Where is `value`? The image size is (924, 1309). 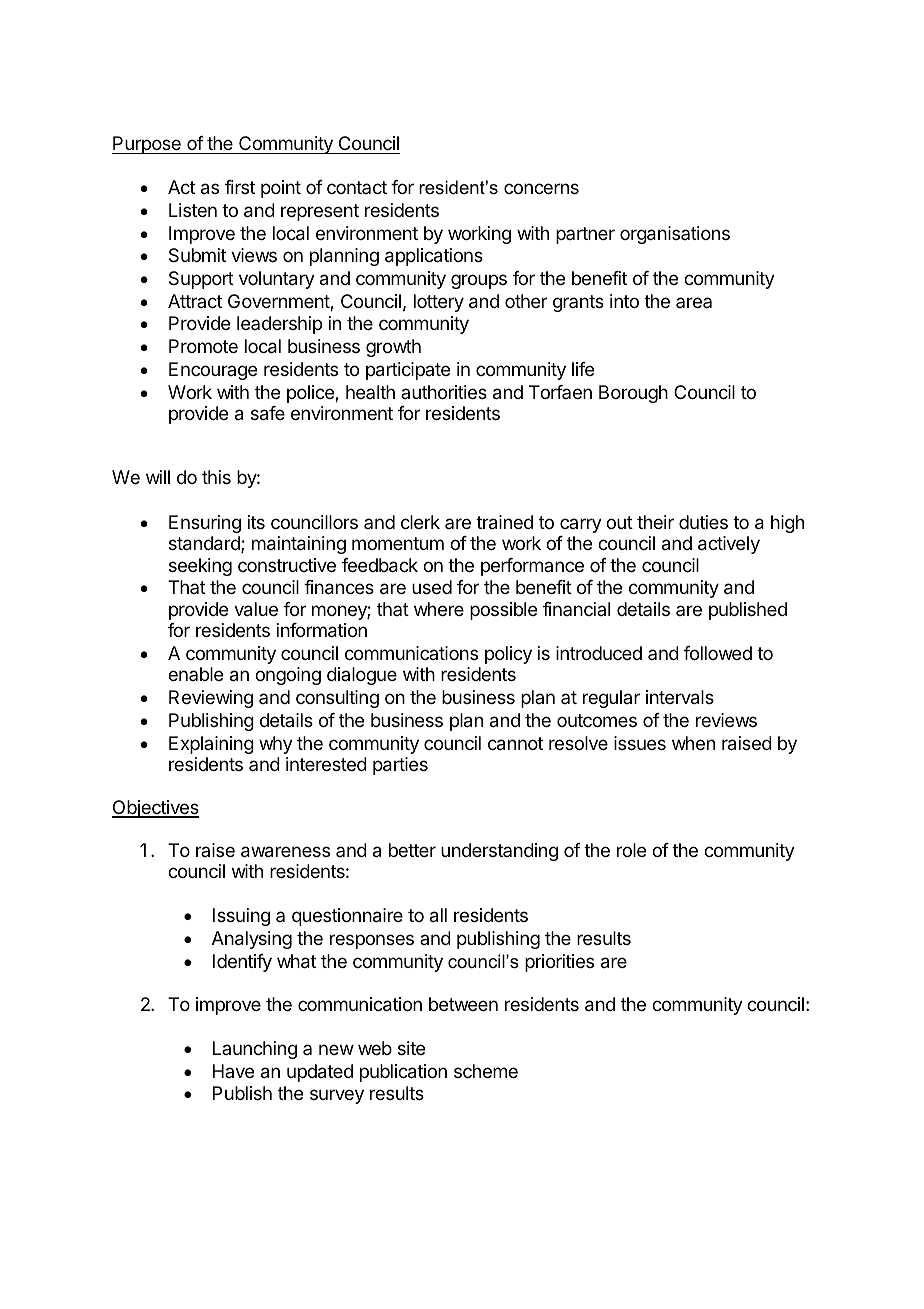
value is located at coordinates (256, 609).
